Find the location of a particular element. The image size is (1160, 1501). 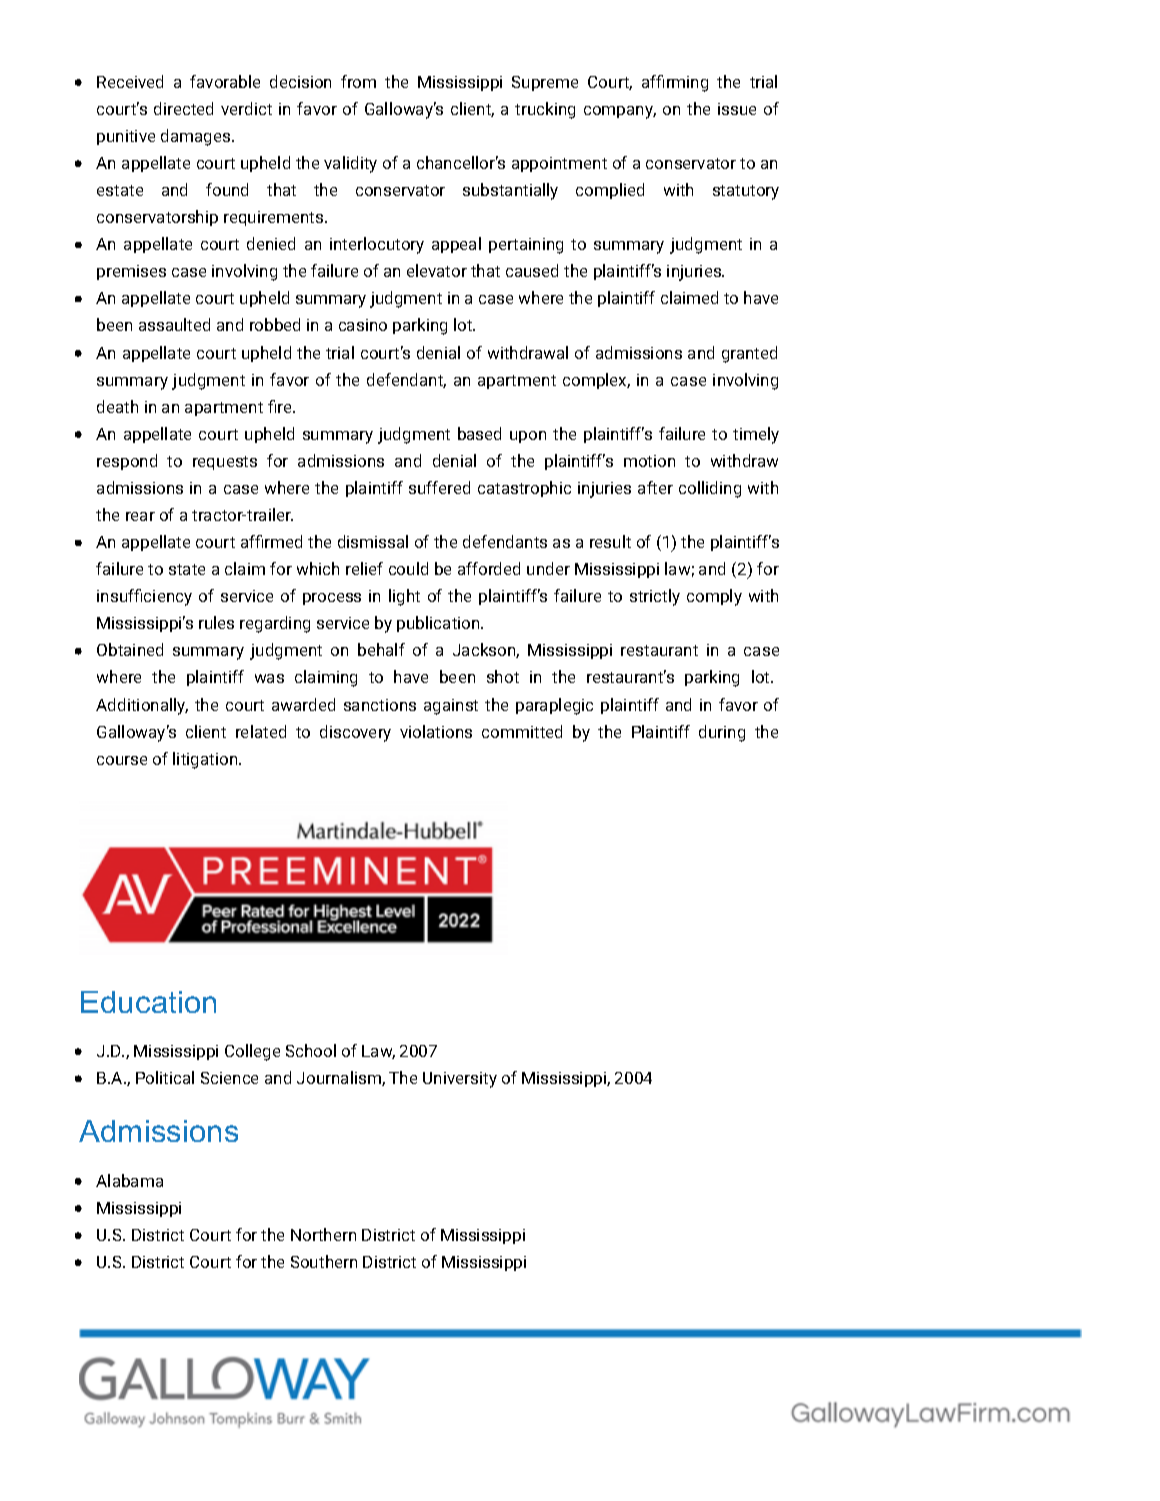

after is located at coordinates (655, 487).
